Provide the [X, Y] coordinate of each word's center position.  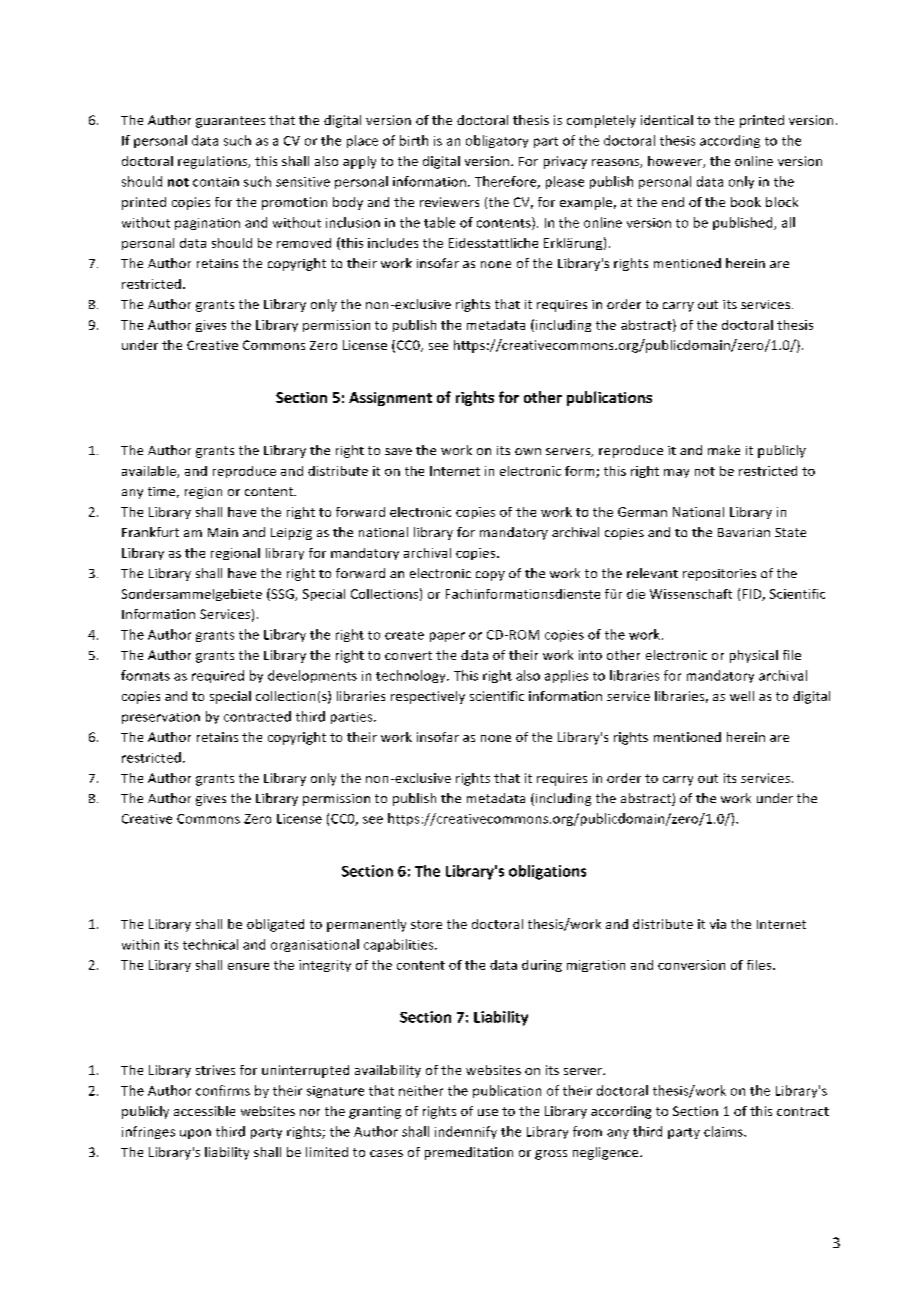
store [426, 924]
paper [447, 637]
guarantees [230, 122]
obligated [275, 925]
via [718, 924]
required [218, 676]
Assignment [390, 399]
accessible [204, 1111]
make [724, 450]
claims [724, 1131]
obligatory [497, 141]
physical [754, 656]
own [528, 451]
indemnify [466, 1132]
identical [667, 120]
